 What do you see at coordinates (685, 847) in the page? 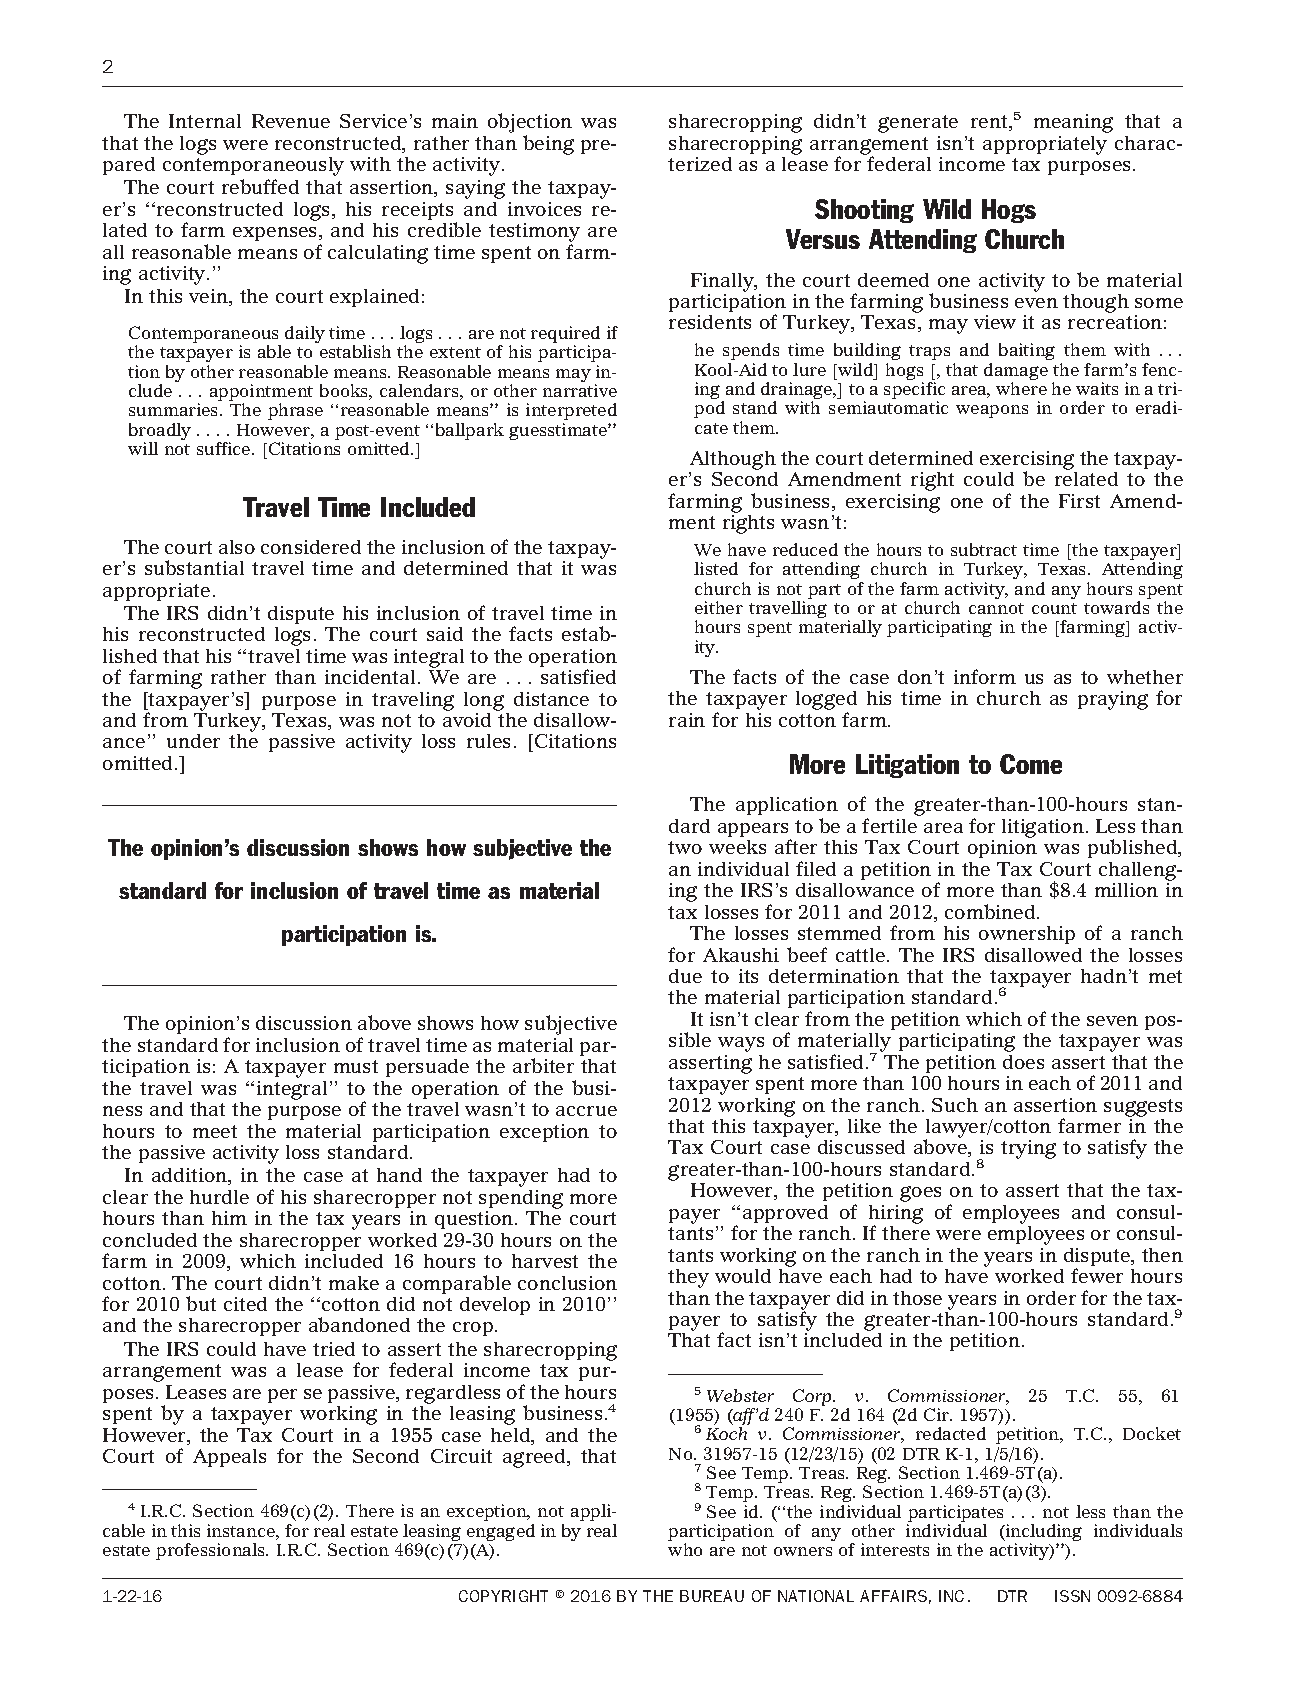
I see `two` at bounding box center [685, 847].
